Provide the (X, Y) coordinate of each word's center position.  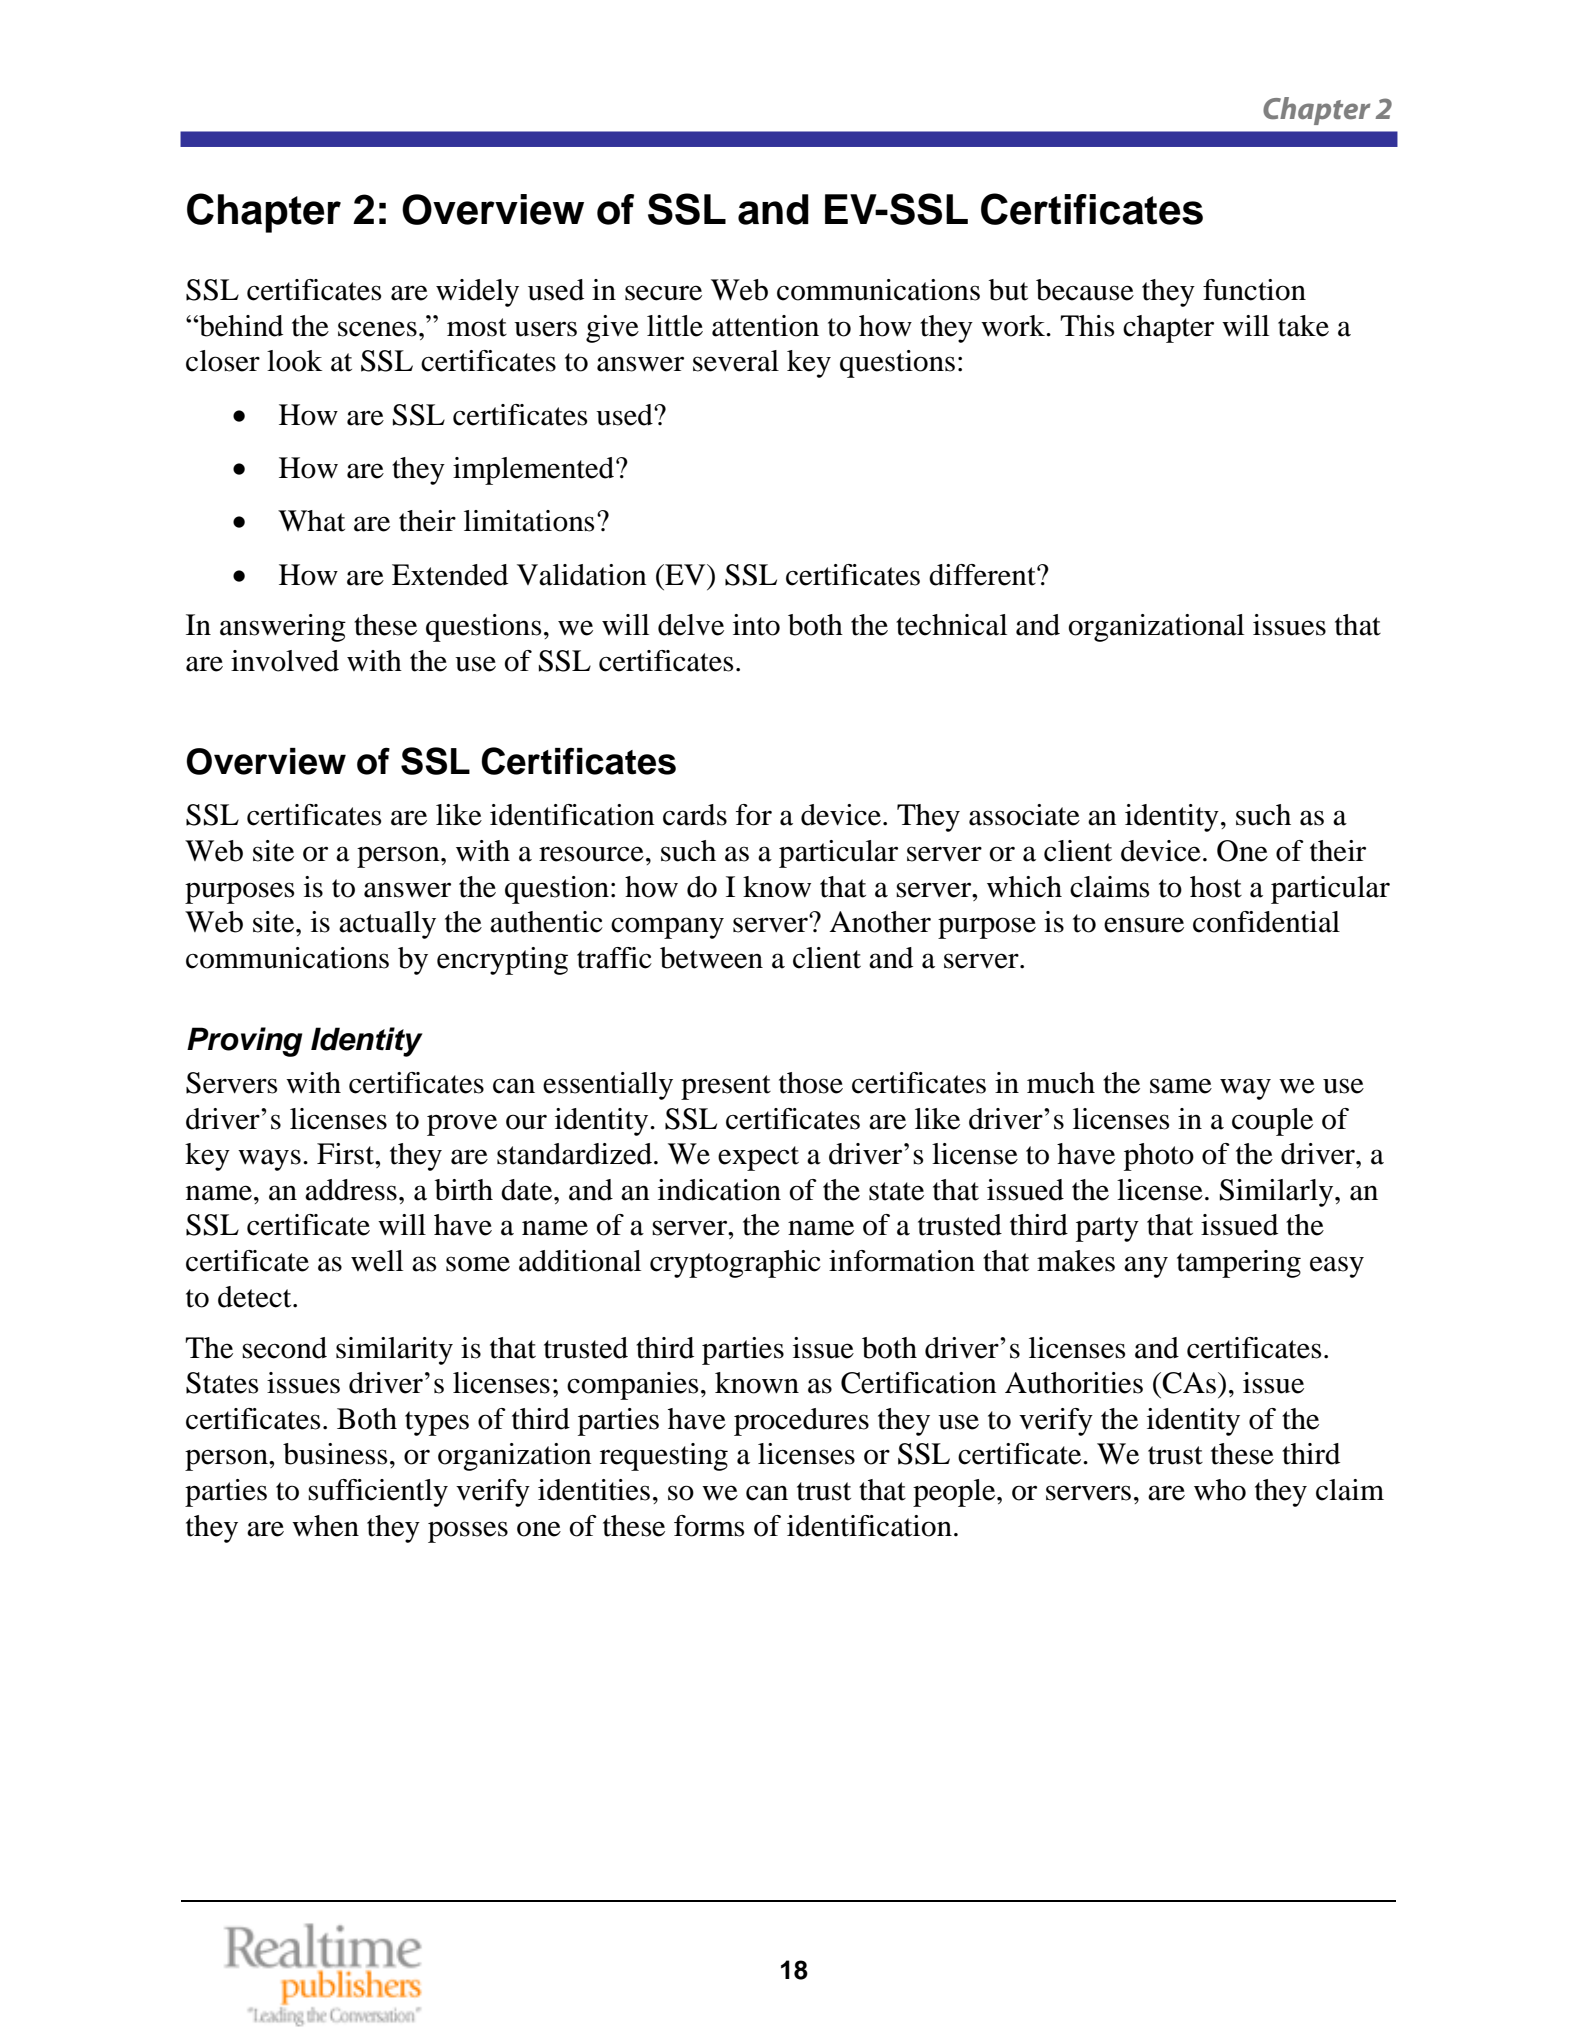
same (1181, 1086)
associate (1024, 815)
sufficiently (378, 1493)
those (811, 1083)
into (756, 625)
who (1220, 1490)
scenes (377, 329)
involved (285, 661)
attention (765, 326)
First (346, 1154)
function (1254, 290)
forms (709, 1526)
